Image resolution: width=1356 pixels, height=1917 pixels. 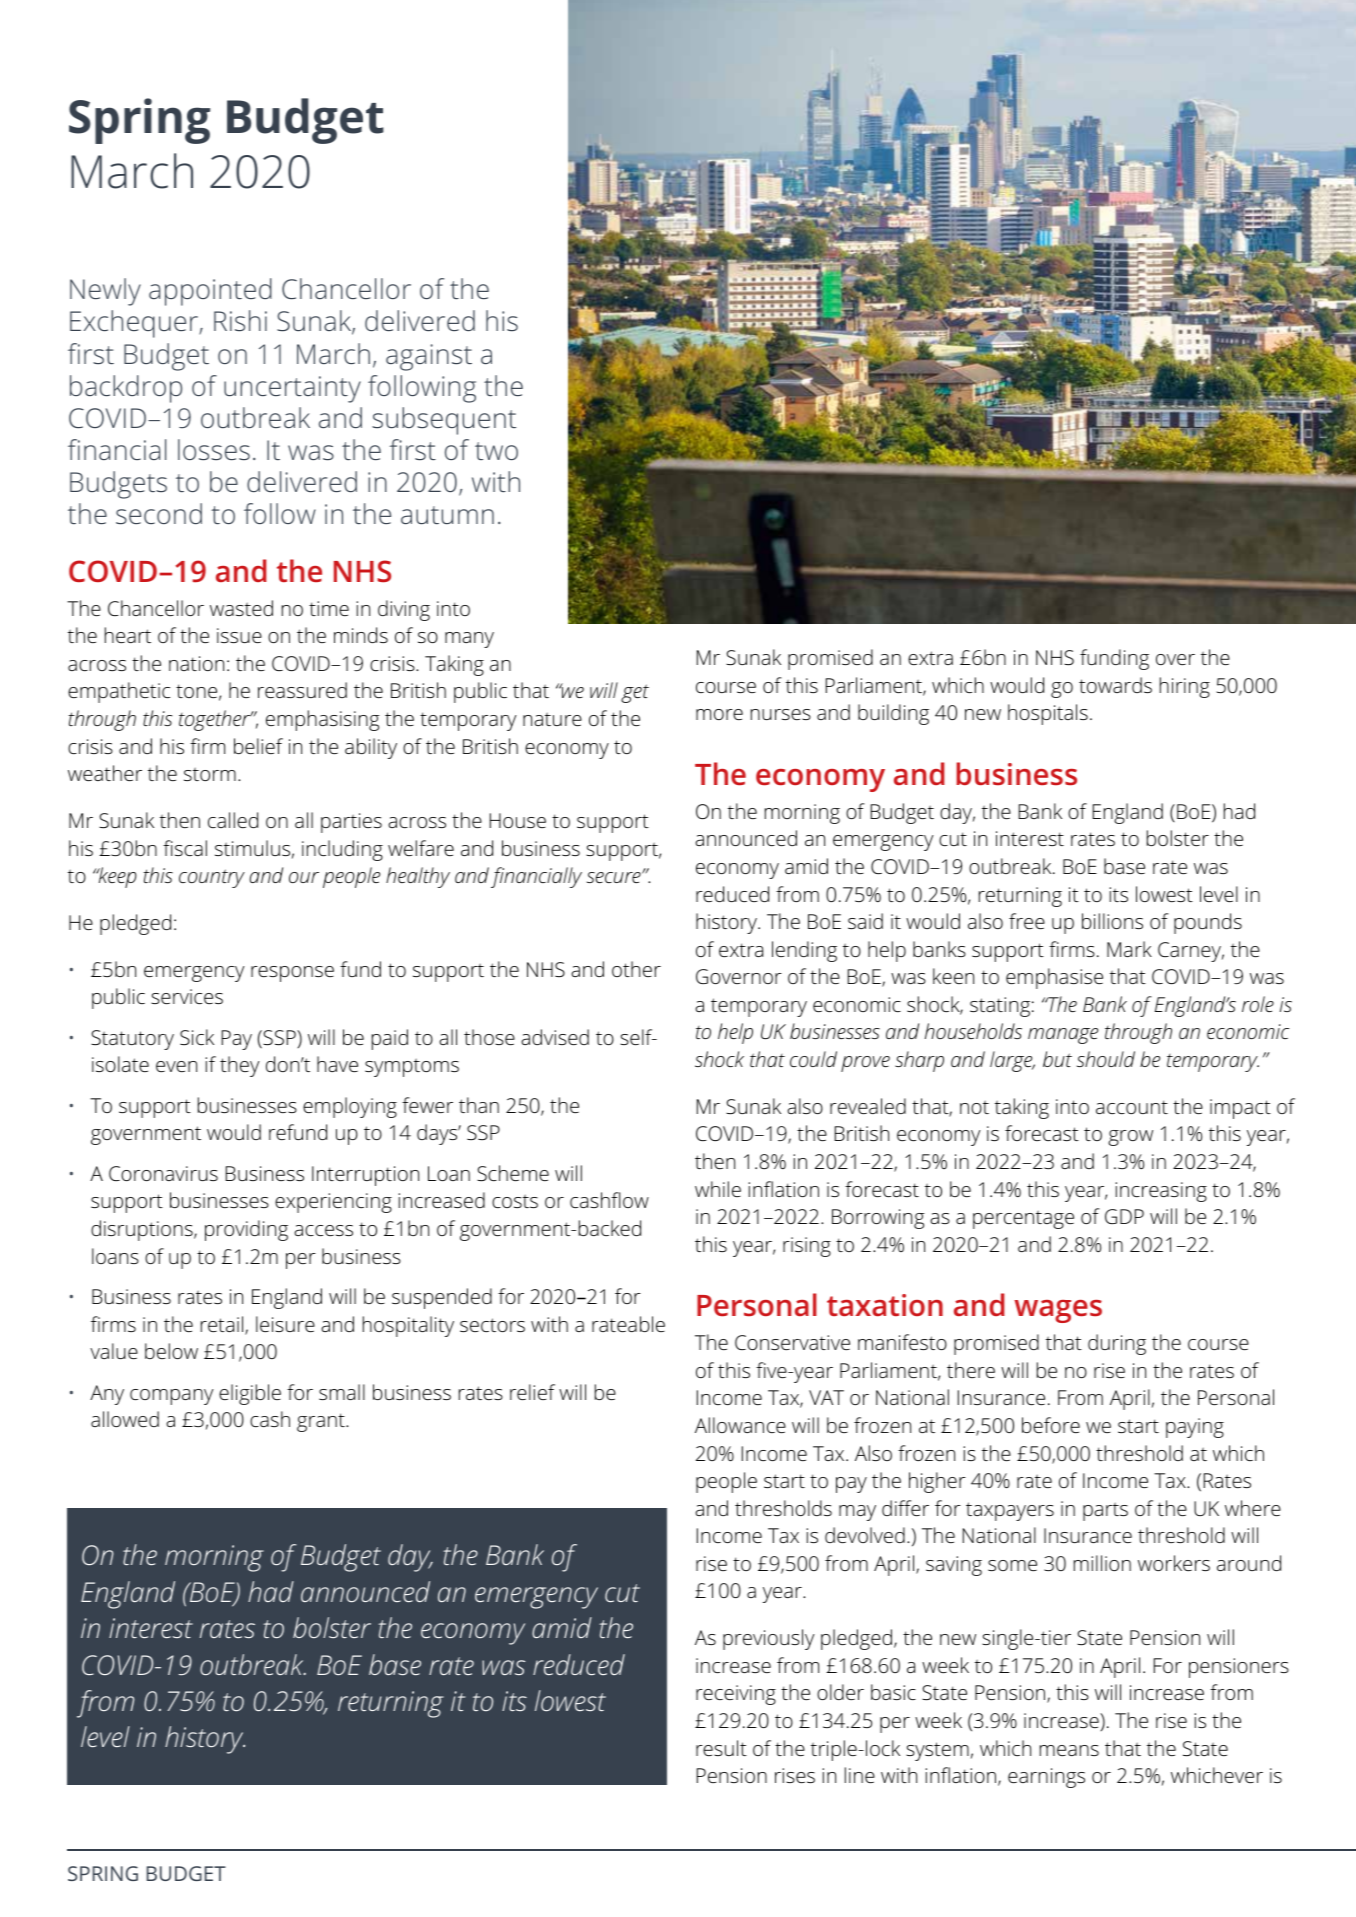 I want to click on grant, so click(x=322, y=1422).
